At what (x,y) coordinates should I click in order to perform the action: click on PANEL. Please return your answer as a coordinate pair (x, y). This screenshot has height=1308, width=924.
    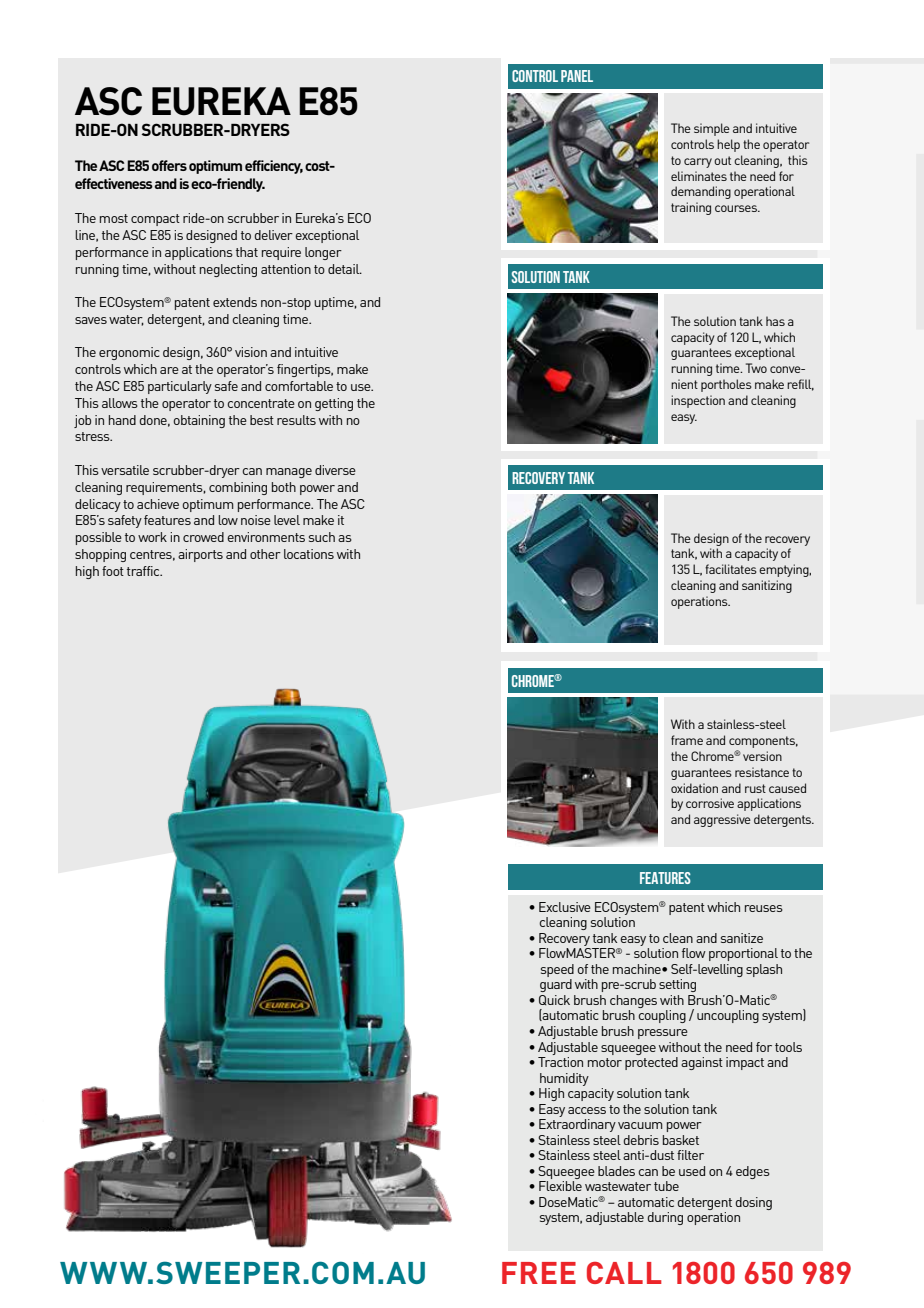
    Looking at the image, I should click on (577, 76).
